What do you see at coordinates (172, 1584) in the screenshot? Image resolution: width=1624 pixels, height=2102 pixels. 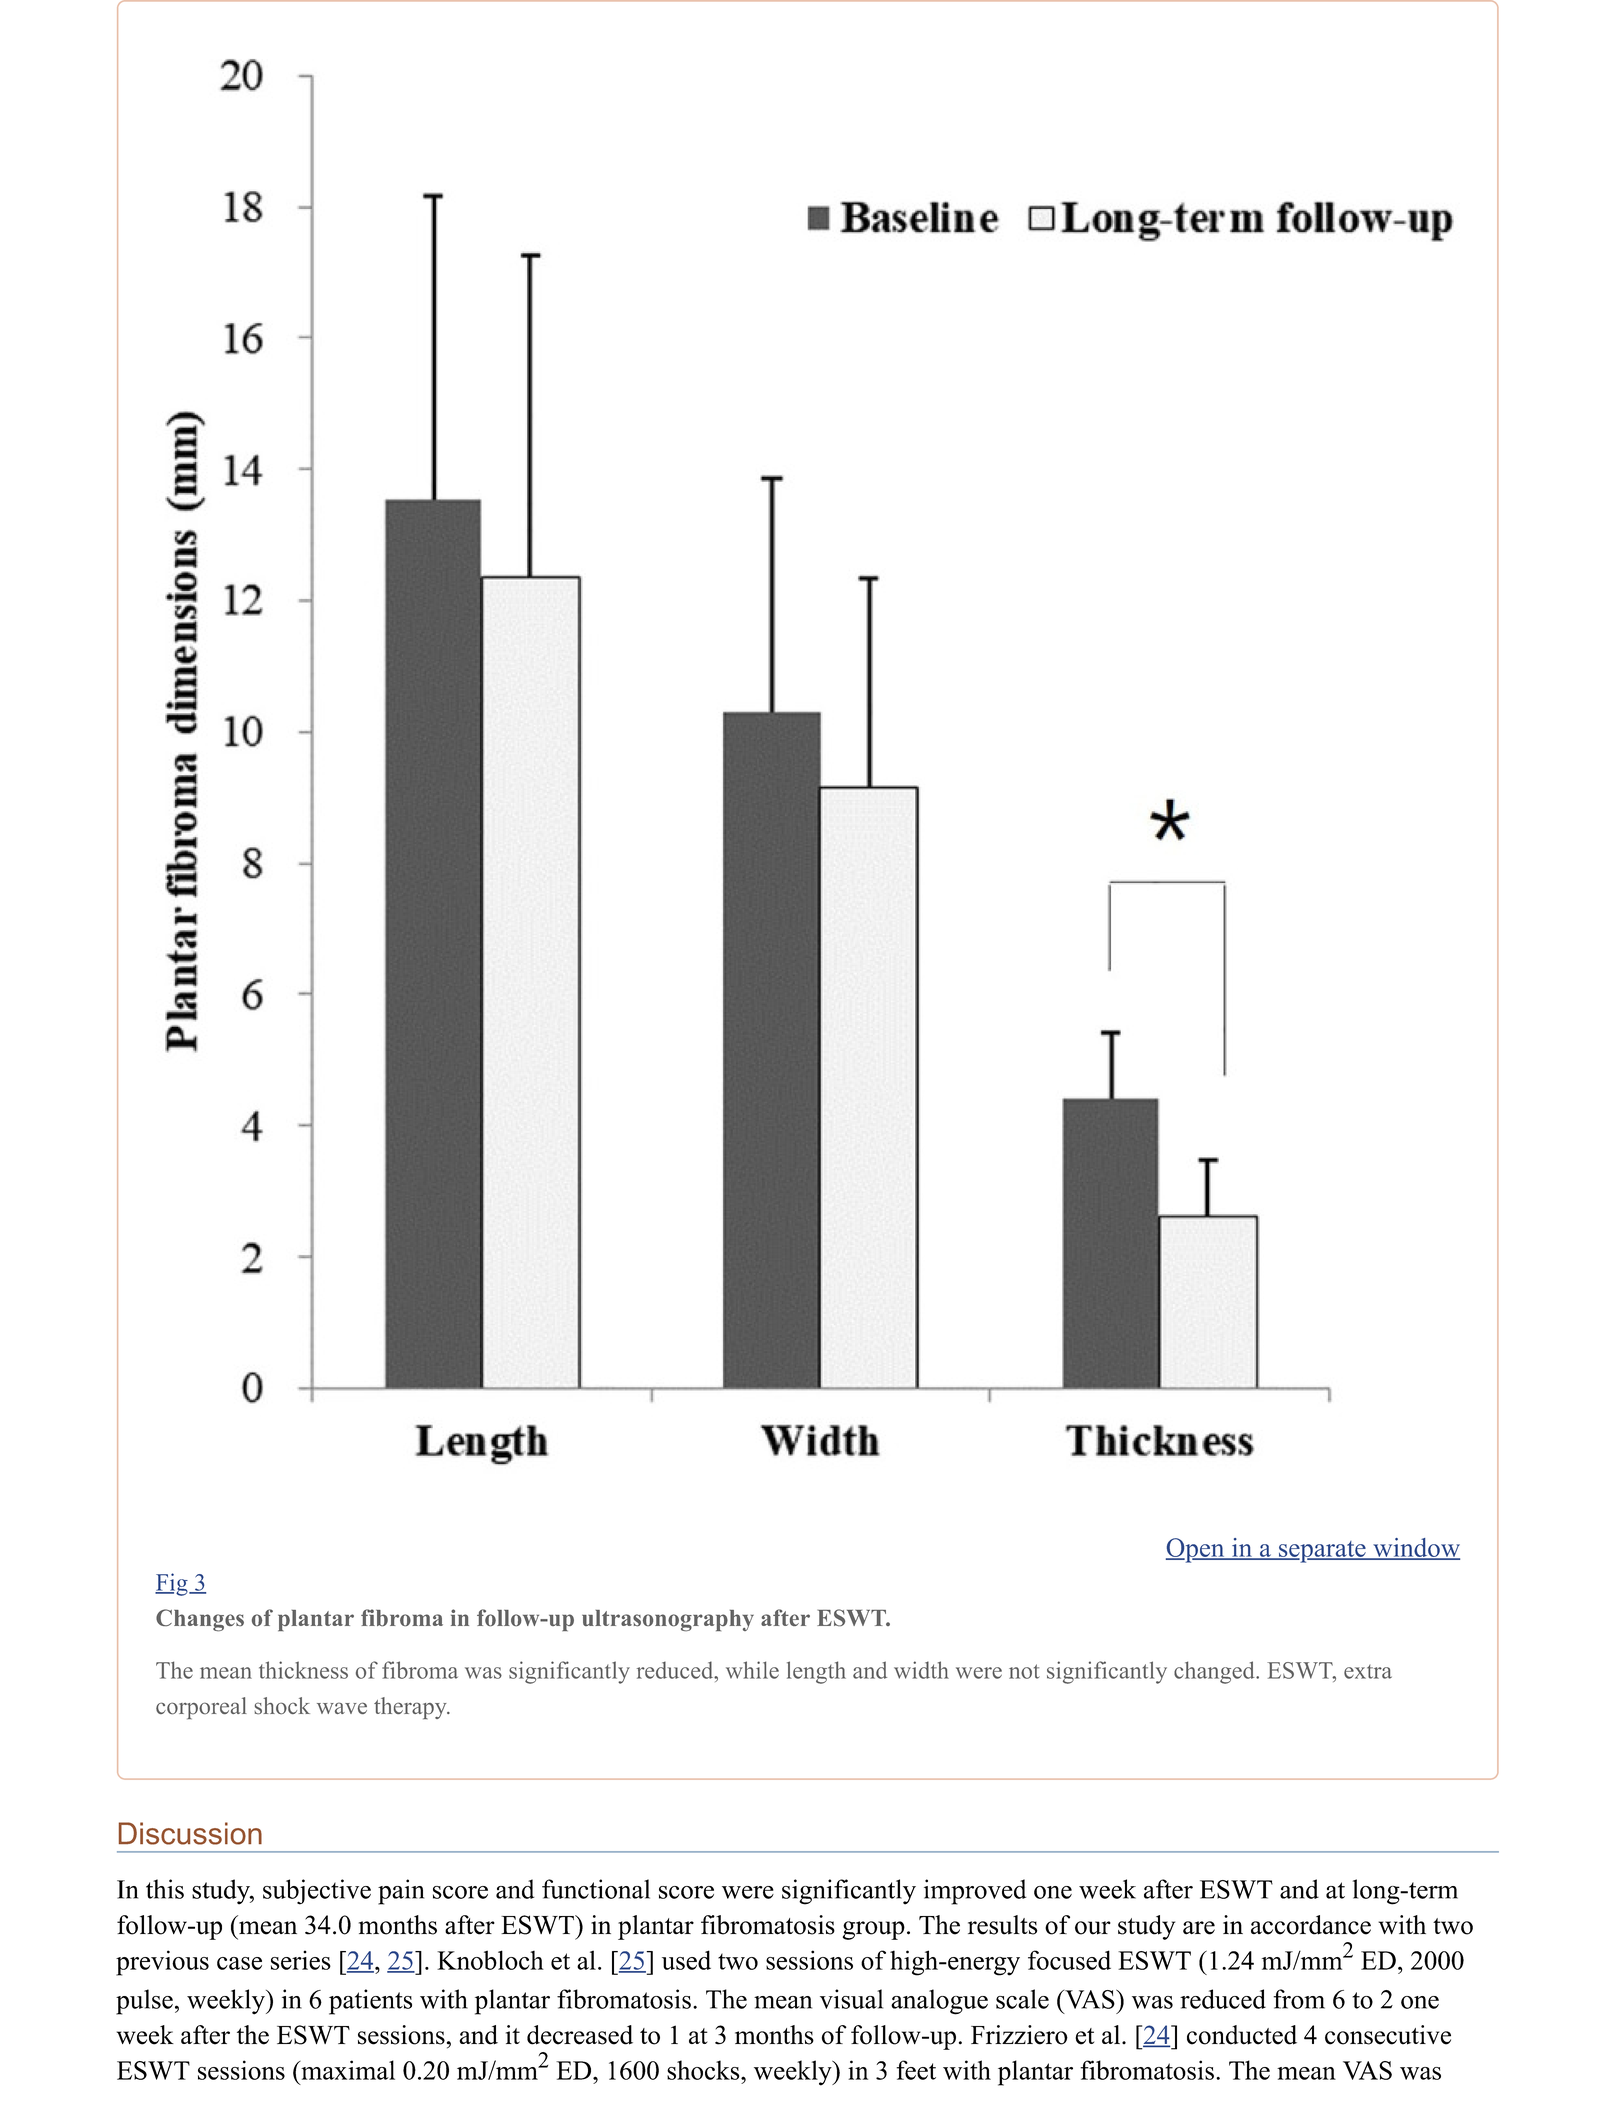 I see `Fig` at bounding box center [172, 1584].
